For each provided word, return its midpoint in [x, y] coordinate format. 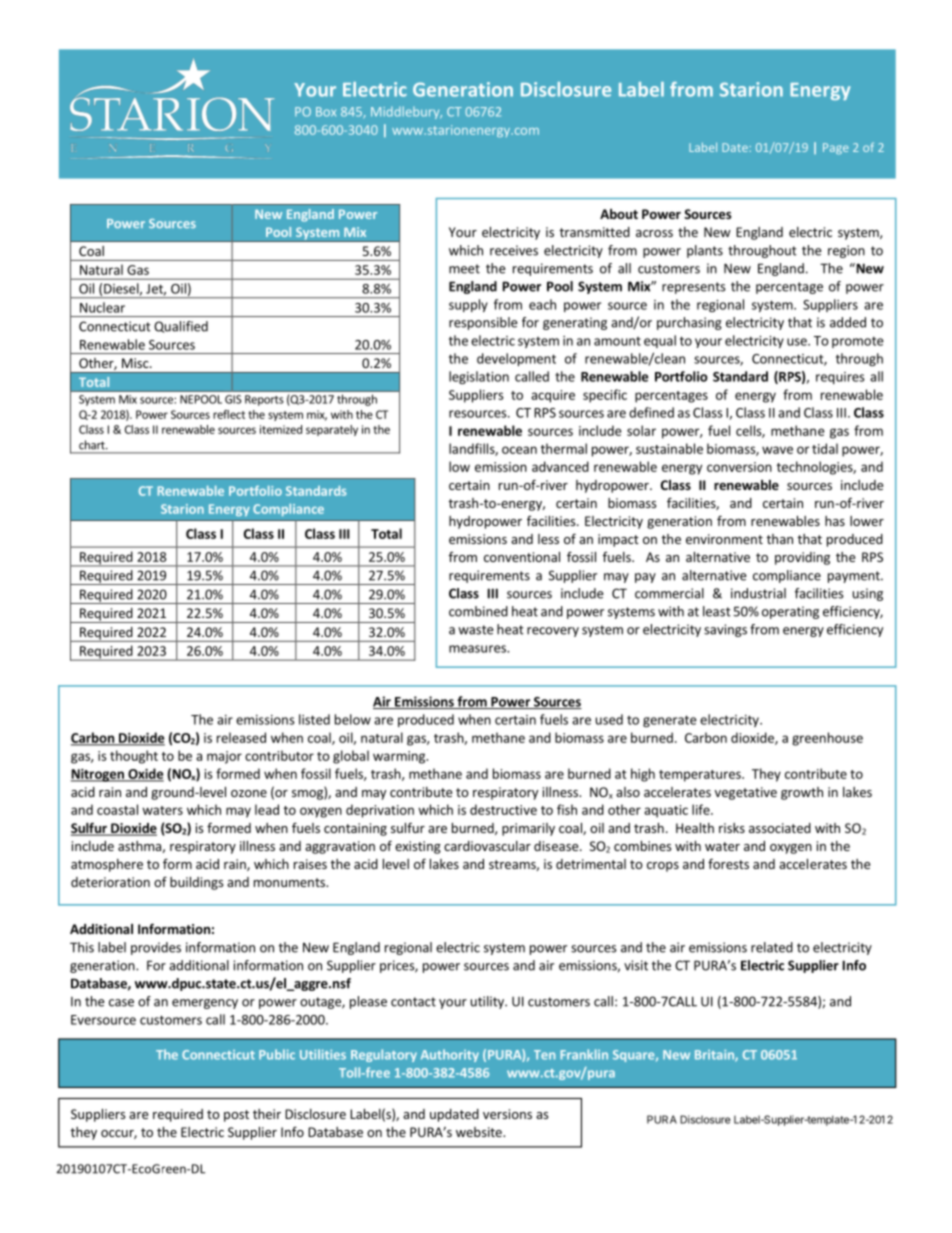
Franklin [584, 1054]
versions [507, 1114]
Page [836, 149]
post [236, 1116]
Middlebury [406, 112]
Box [326, 112]
